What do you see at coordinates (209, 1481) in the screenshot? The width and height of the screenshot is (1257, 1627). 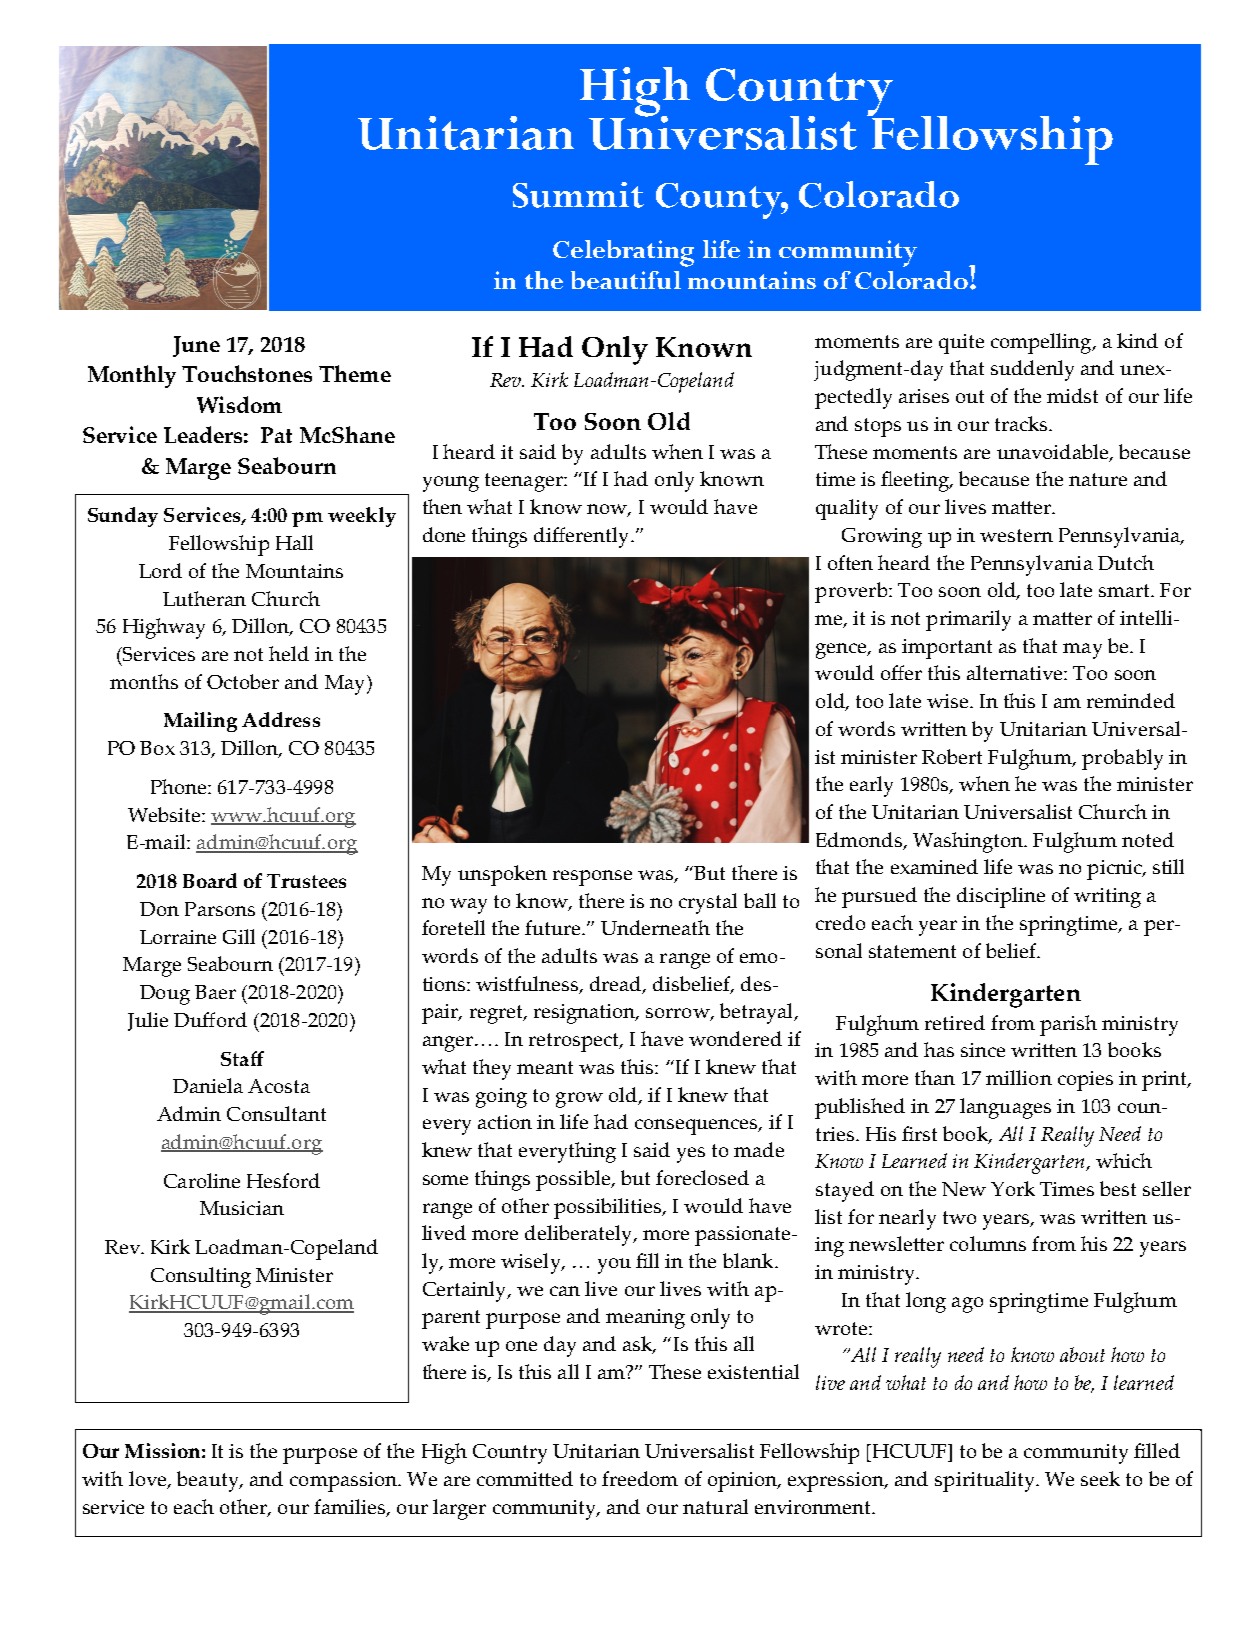 I see `beauty` at bounding box center [209, 1481].
